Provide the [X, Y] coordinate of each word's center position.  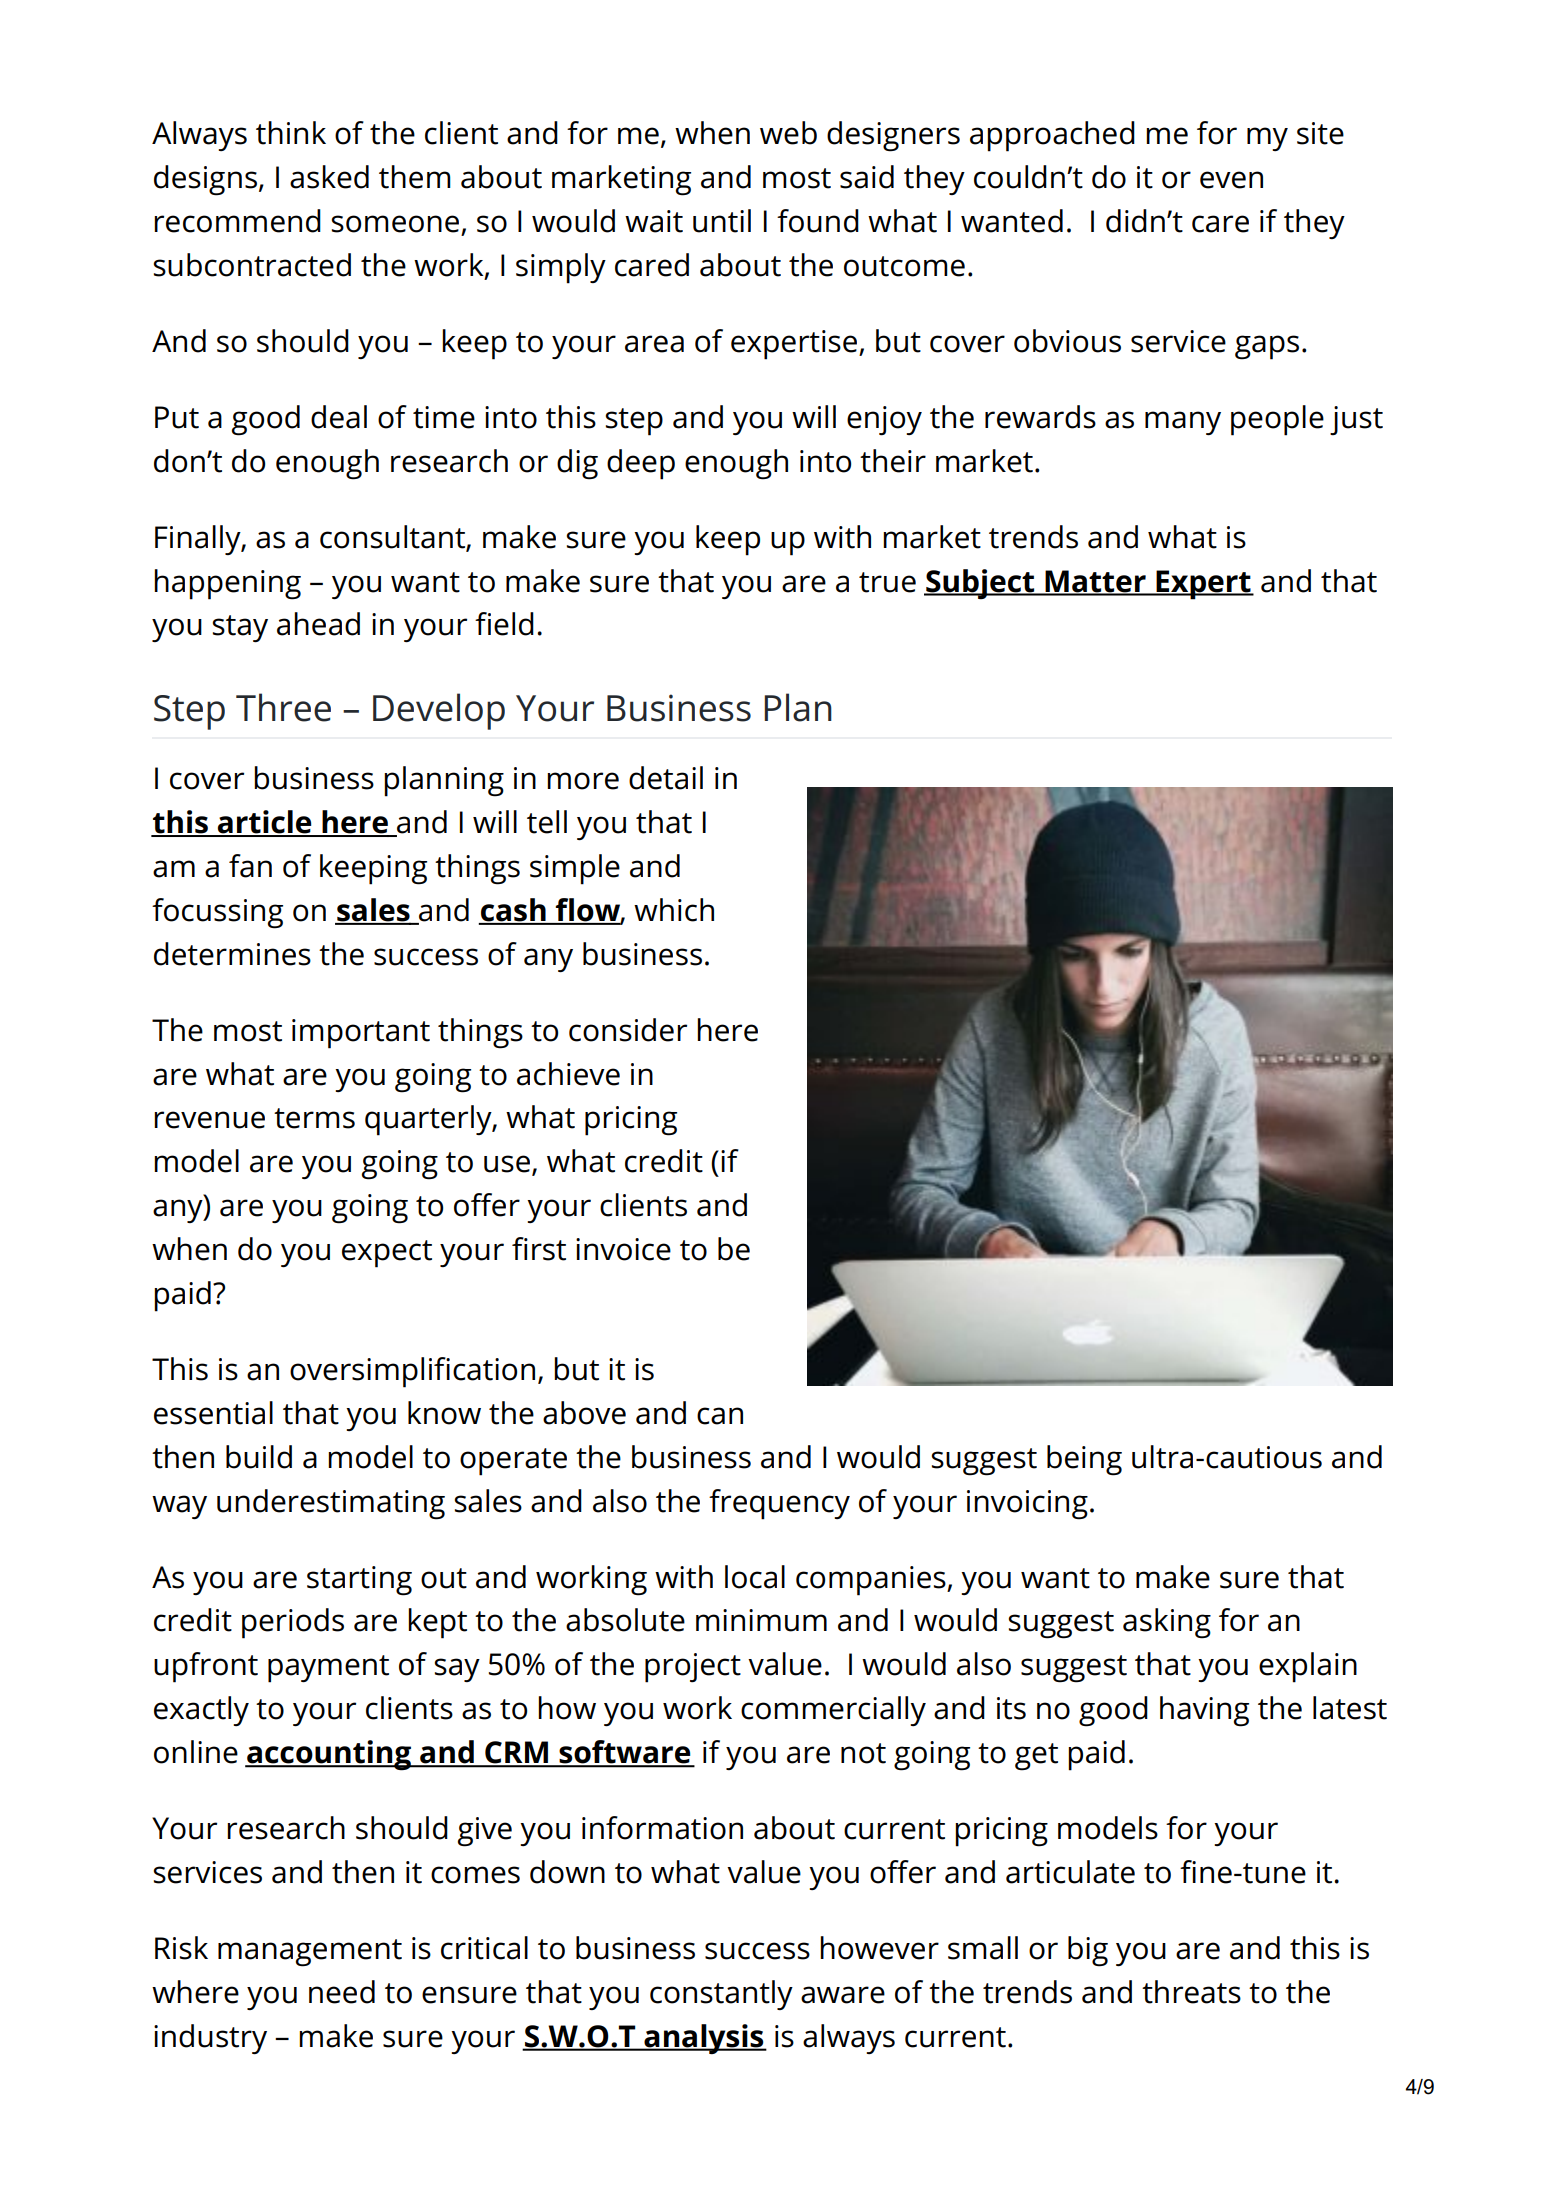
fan [250, 866]
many [1183, 423]
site [1320, 133]
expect [387, 1254]
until [722, 221]
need [342, 1992]
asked [329, 177]
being [1084, 1460]
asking [1167, 1623]
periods [293, 1623]
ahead [318, 624]
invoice [623, 1249]
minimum [761, 1620]
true [887, 582]
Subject [980, 584]
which [674, 910]
